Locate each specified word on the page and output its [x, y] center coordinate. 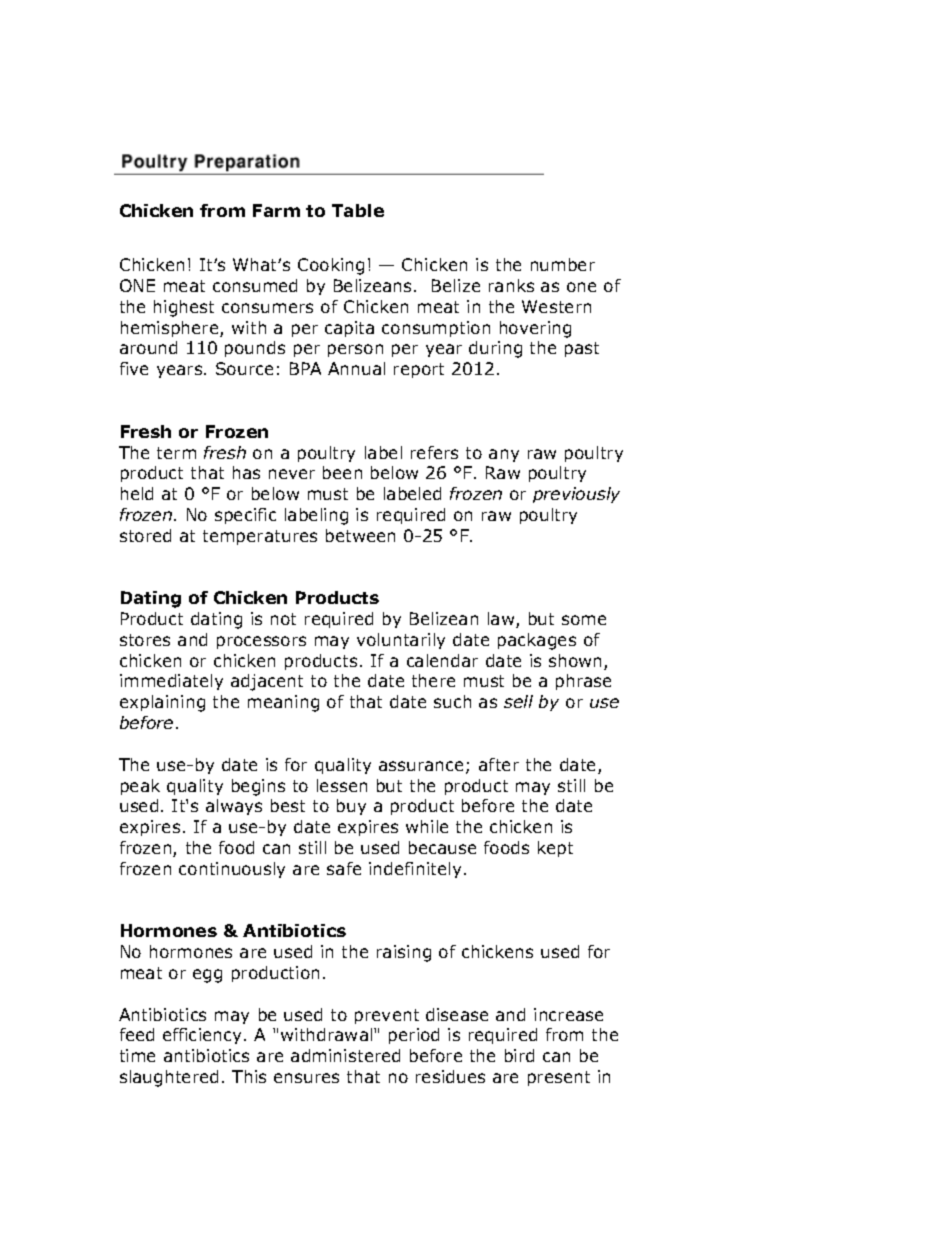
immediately [171, 682]
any [504, 455]
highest [184, 308]
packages [537, 641]
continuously [232, 870]
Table [358, 210]
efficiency [204, 1036]
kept [555, 849]
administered [345, 1055]
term [176, 453]
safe [344, 868]
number [563, 264]
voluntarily [401, 641]
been [342, 472]
